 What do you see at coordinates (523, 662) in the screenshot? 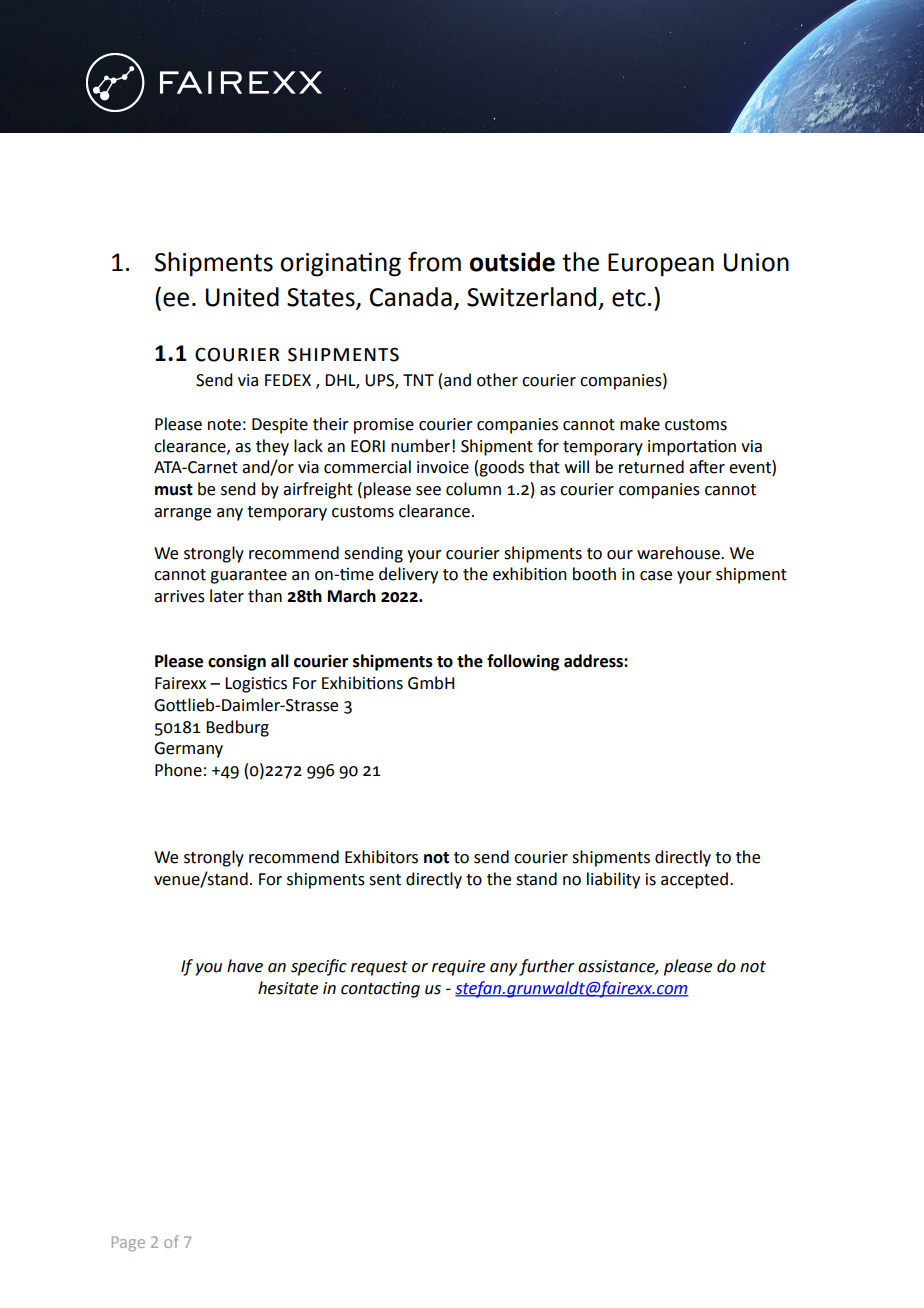
I see `following` at bounding box center [523, 662].
